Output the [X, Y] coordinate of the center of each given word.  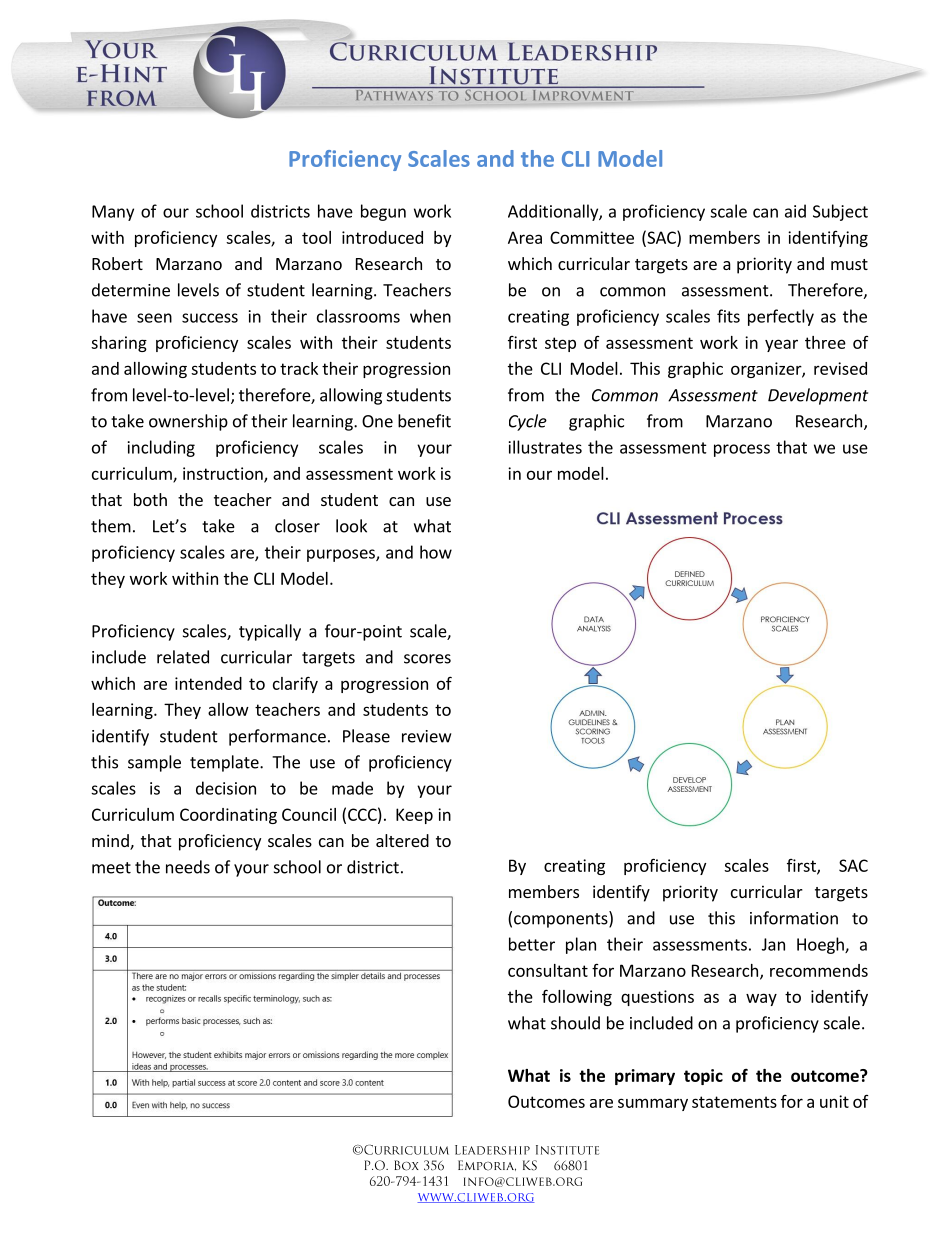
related [183, 657]
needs [188, 867]
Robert [117, 263]
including [161, 448]
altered [402, 840]
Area [525, 237]
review [426, 736]
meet [111, 868]
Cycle [528, 422]
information [794, 918]
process [742, 450]
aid [795, 211]
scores [427, 659]
